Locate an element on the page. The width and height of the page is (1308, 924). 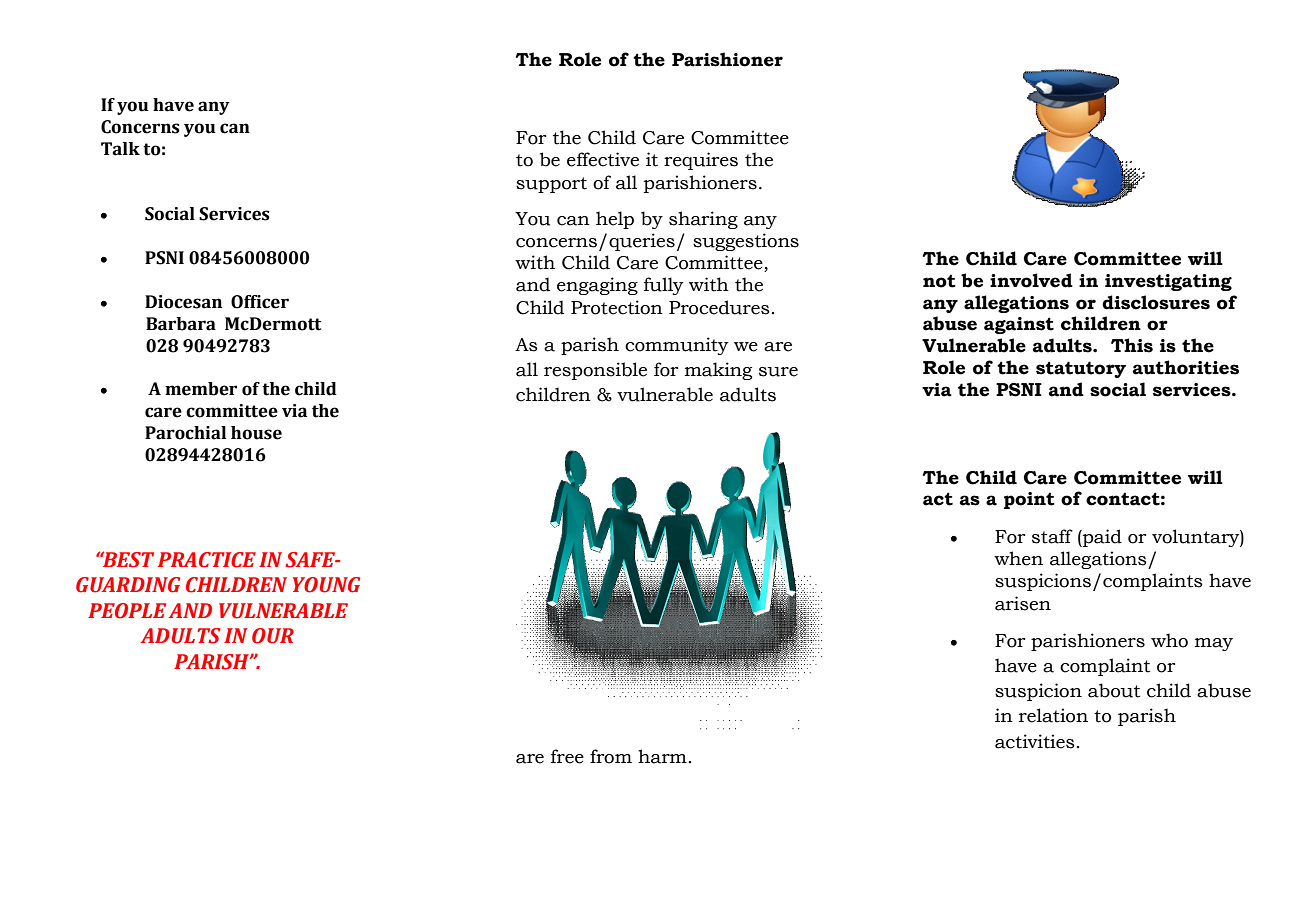
involved is located at coordinates (1031, 280).
